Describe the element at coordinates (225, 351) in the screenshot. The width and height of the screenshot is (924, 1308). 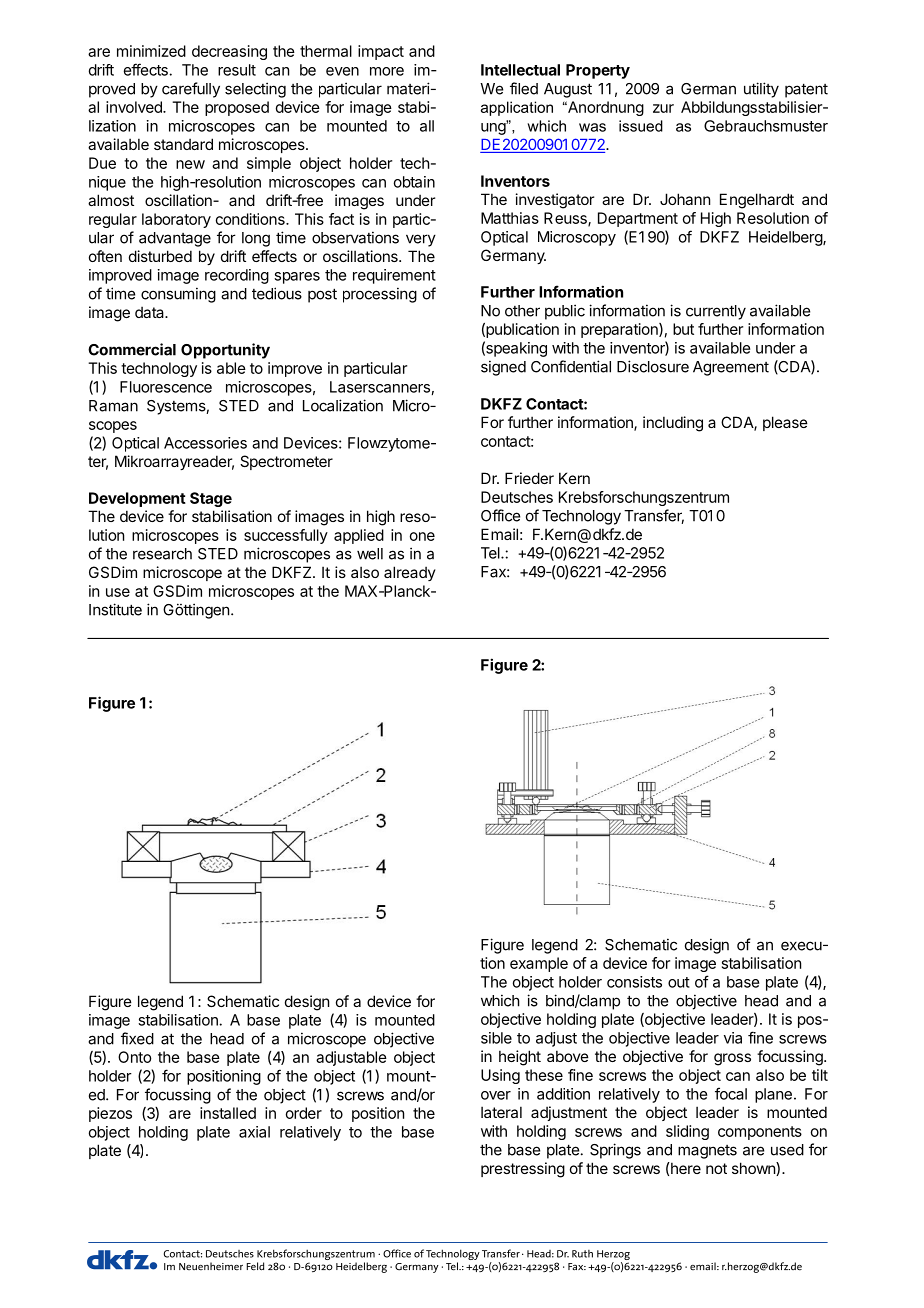
I see `Opportunity` at that location.
